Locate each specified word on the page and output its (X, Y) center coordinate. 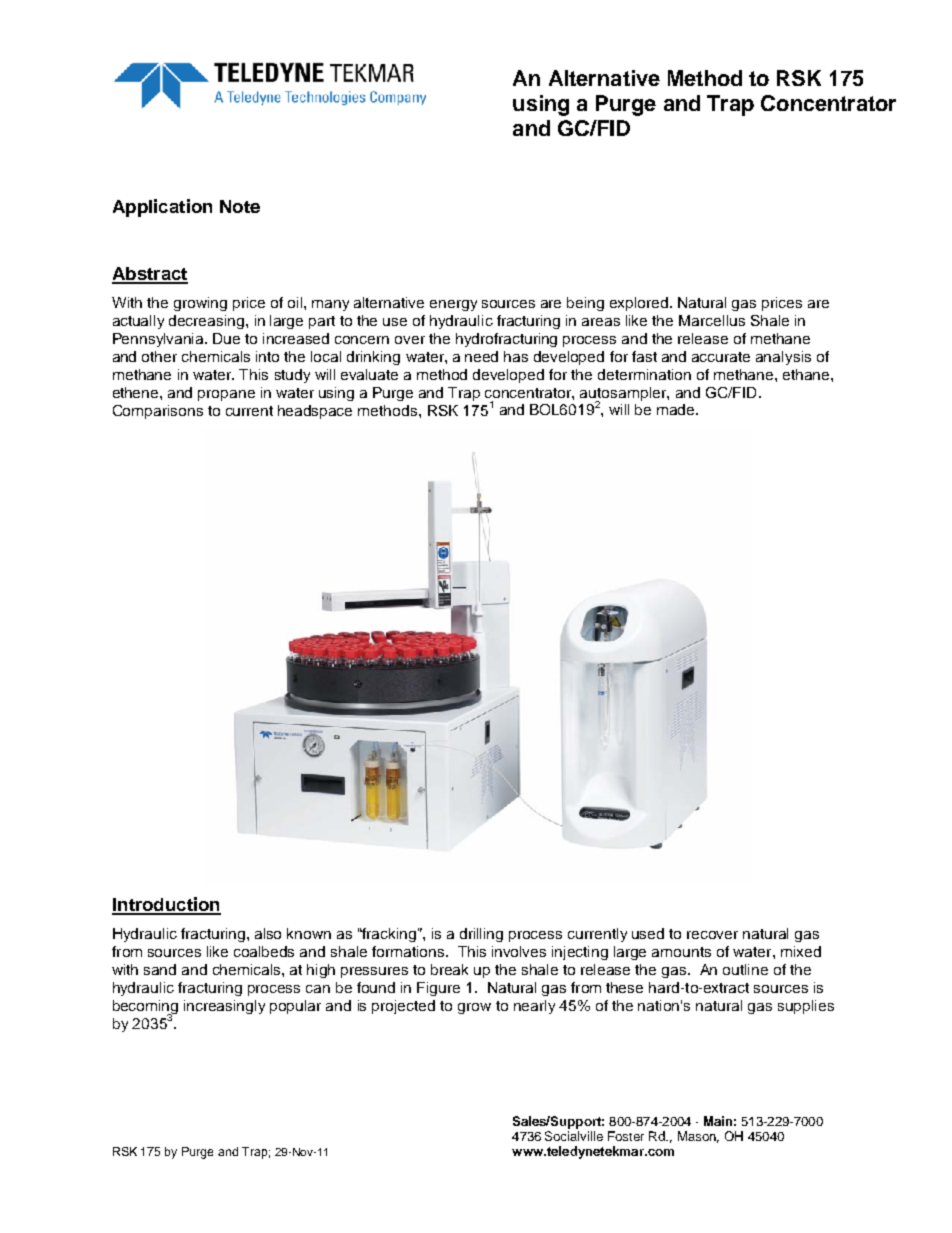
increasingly (224, 1007)
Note (240, 206)
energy (453, 305)
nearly (534, 1007)
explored (640, 304)
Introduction (166, 905)
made (677, 409)
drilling (481, 935)
